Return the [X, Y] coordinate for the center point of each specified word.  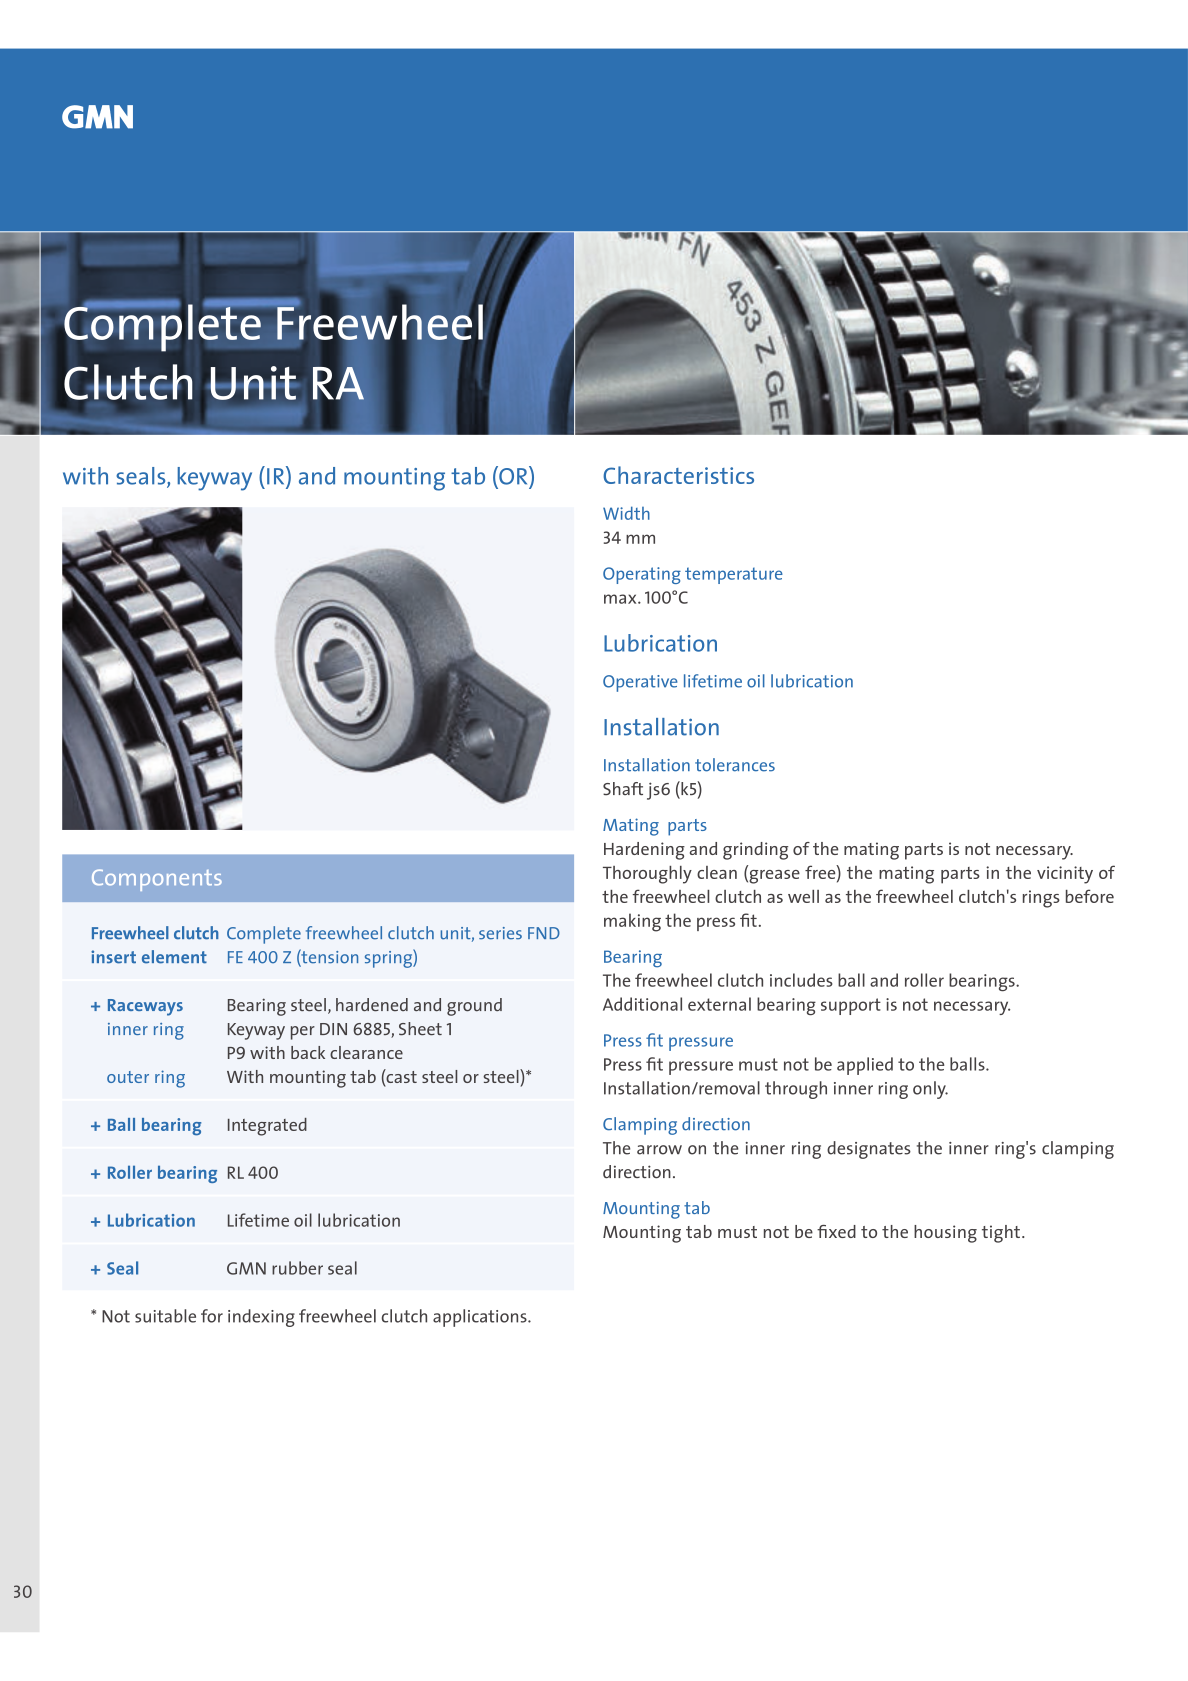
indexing [261, 1318]
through [796, 1090]
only [930, 1090]
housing [945, 1234]
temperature [734, 575]
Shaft [623, 789]
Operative [640, 683]
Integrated [267, 1127]
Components [157, 880]
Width [626, 513]
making [632, 922]
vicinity [1065, 875]
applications [481, 1318]
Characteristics [678, 475]
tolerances [735, 765]
